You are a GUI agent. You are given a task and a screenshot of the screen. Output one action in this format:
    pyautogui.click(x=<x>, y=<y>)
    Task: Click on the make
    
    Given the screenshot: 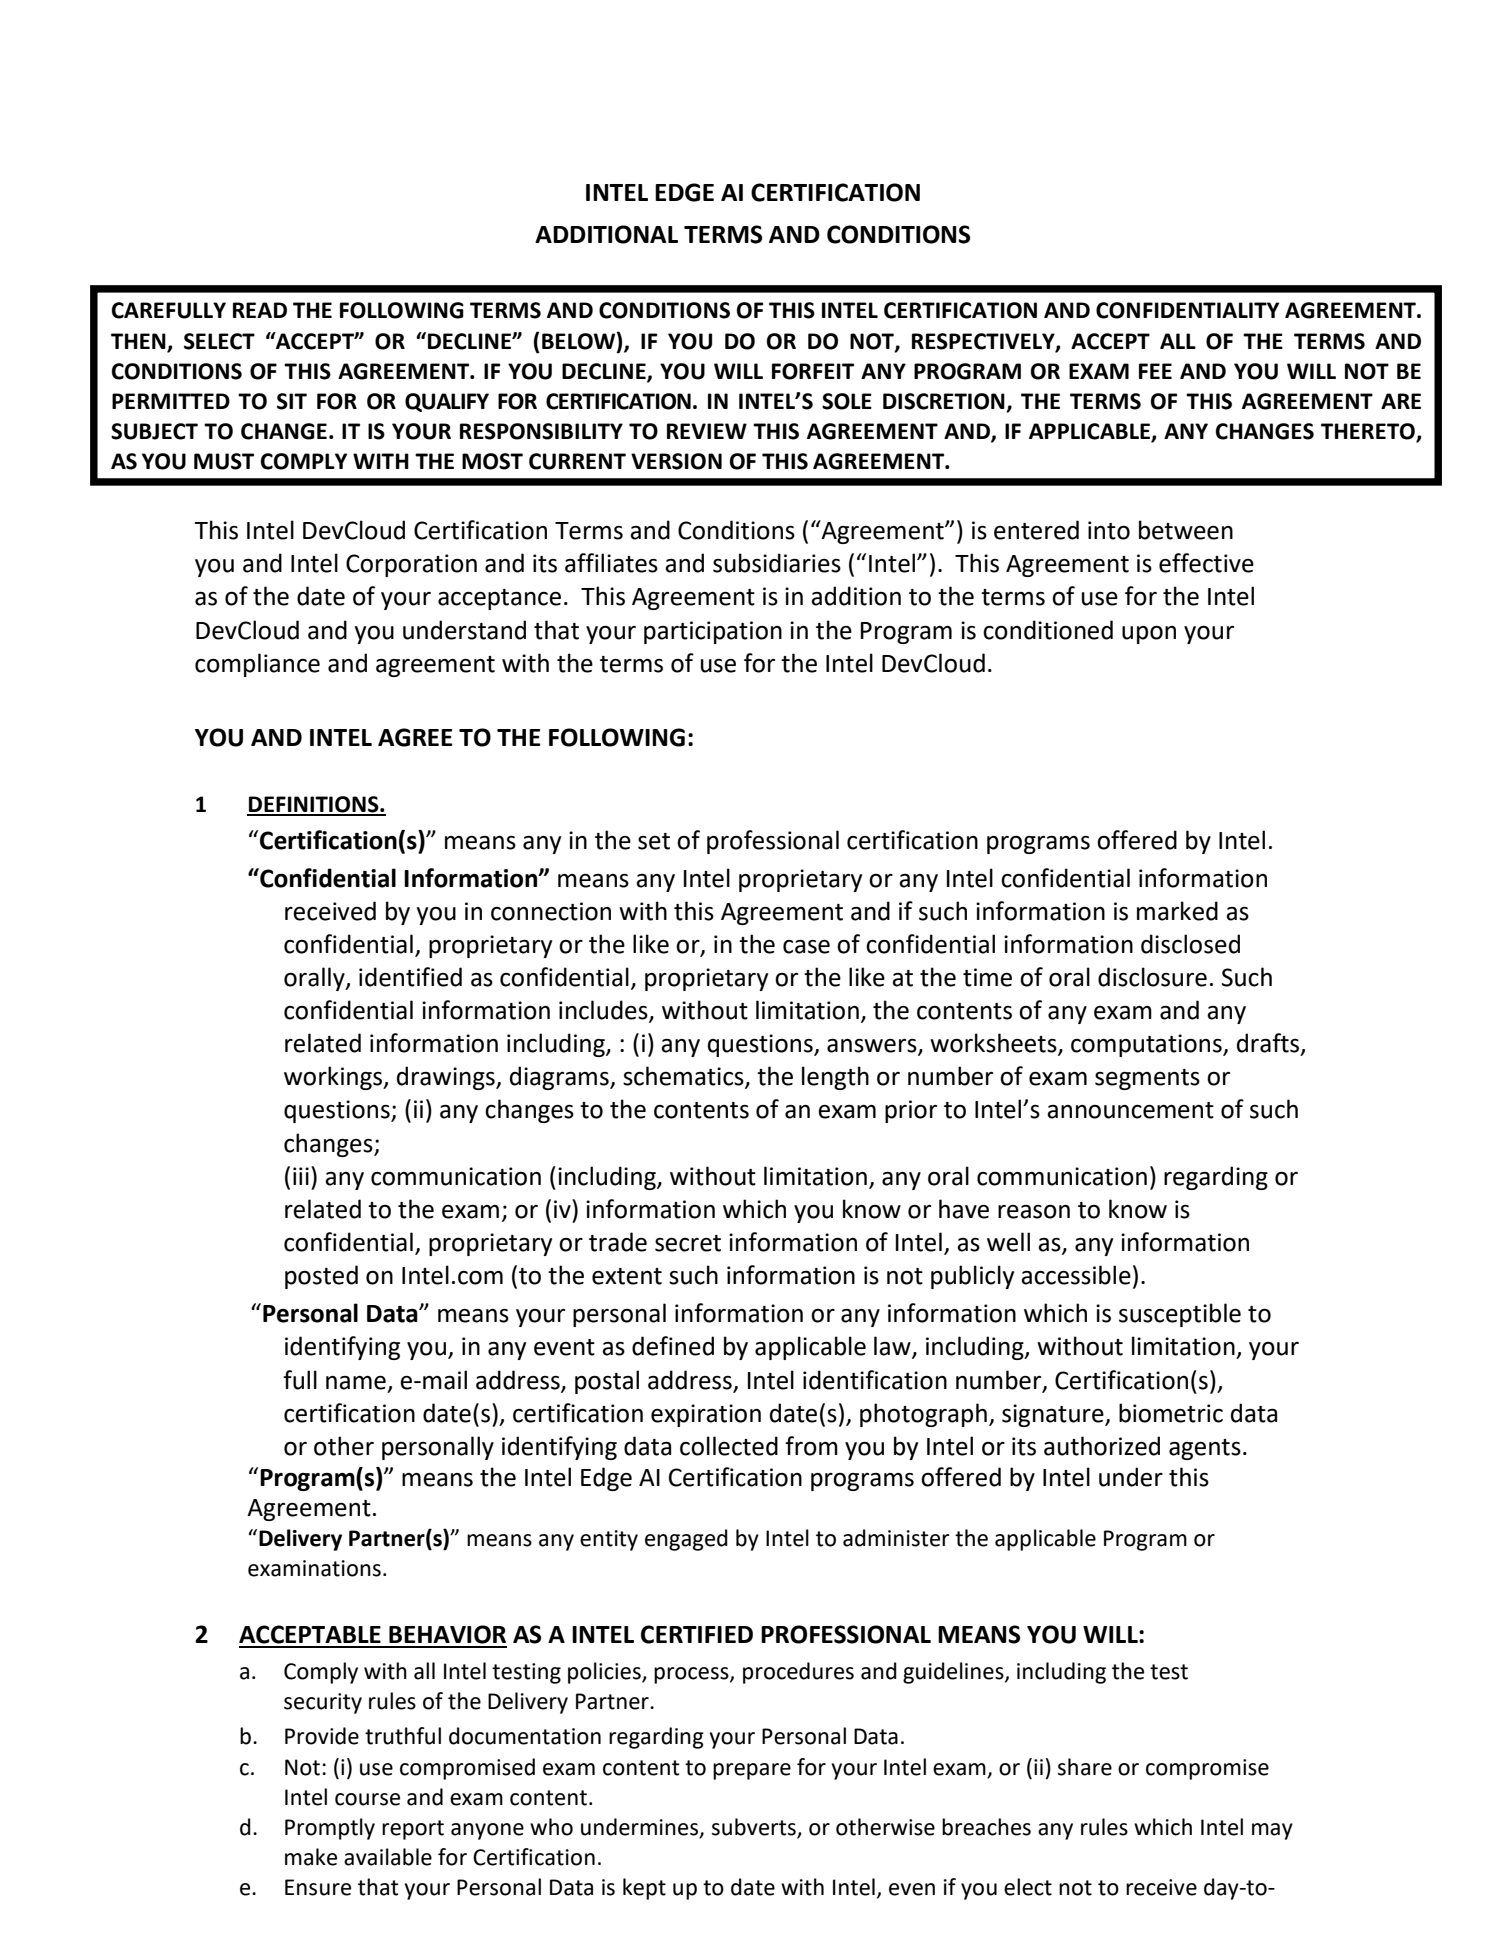 What is the action you would take?
    pyautogui.click(x=311, y=1857)
